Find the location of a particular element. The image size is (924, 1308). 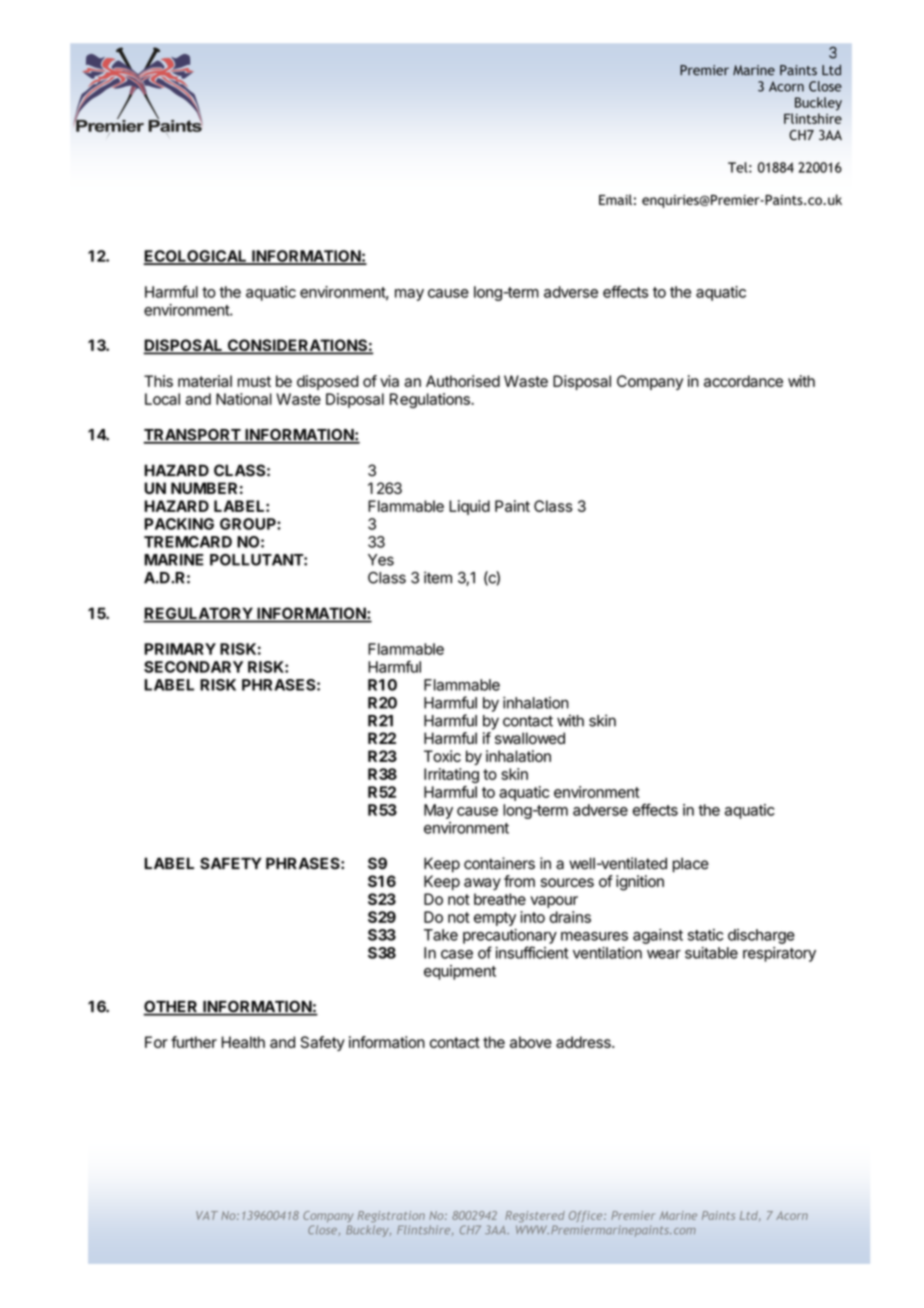

Email is located at coordinates (615, 199).
